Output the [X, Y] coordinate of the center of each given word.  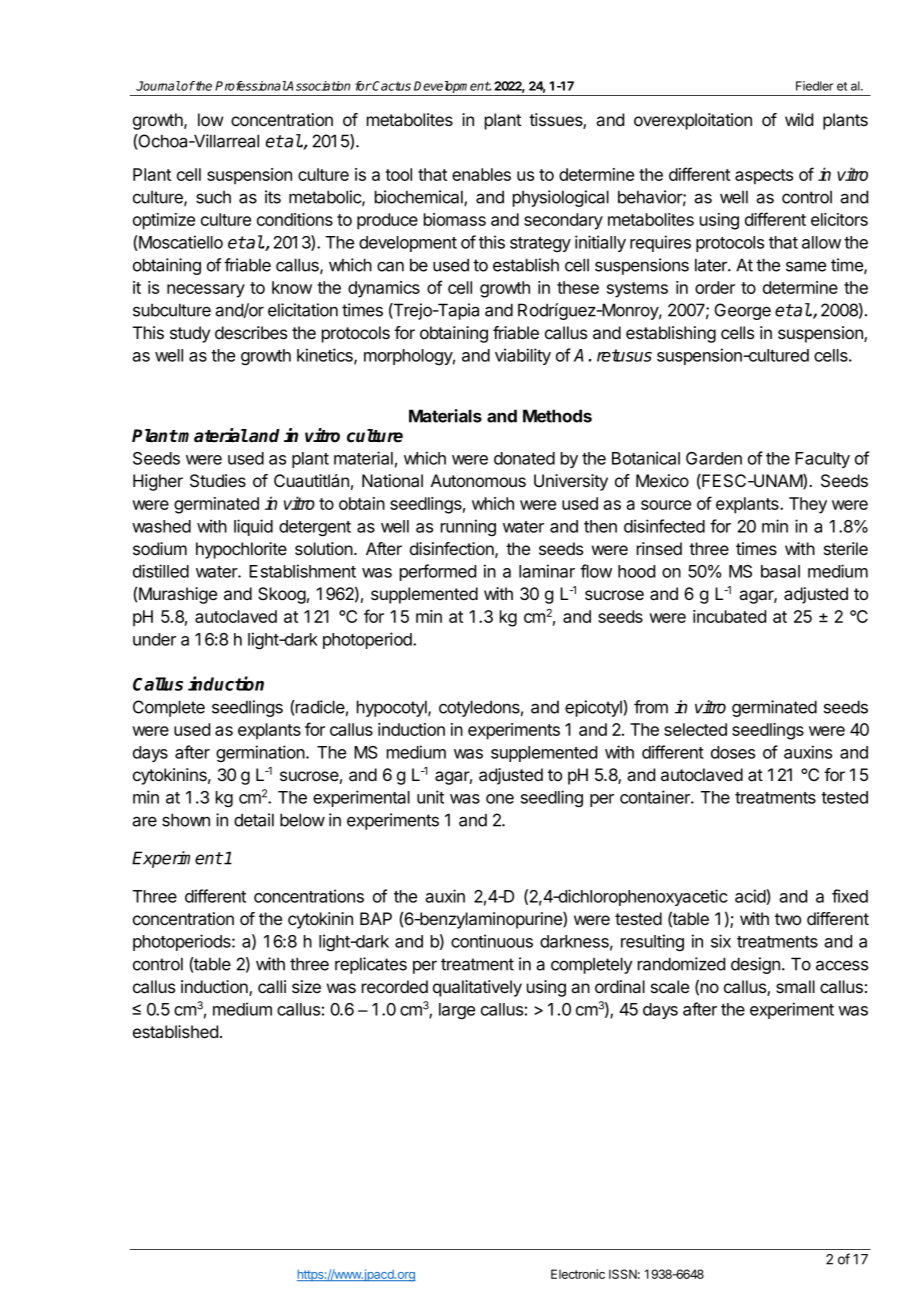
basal [780, 571]
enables [481, 174]
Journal [158, 86]
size [306, 986]
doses [733, 752]
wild [799, 119]
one [500, 799]
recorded [395, 986]
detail [254, 820]
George [742, 311]
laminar [547, 571]
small [795, 987]
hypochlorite [241, 550]
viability [523, 356]
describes [251, 332]
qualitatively [477, 988]
